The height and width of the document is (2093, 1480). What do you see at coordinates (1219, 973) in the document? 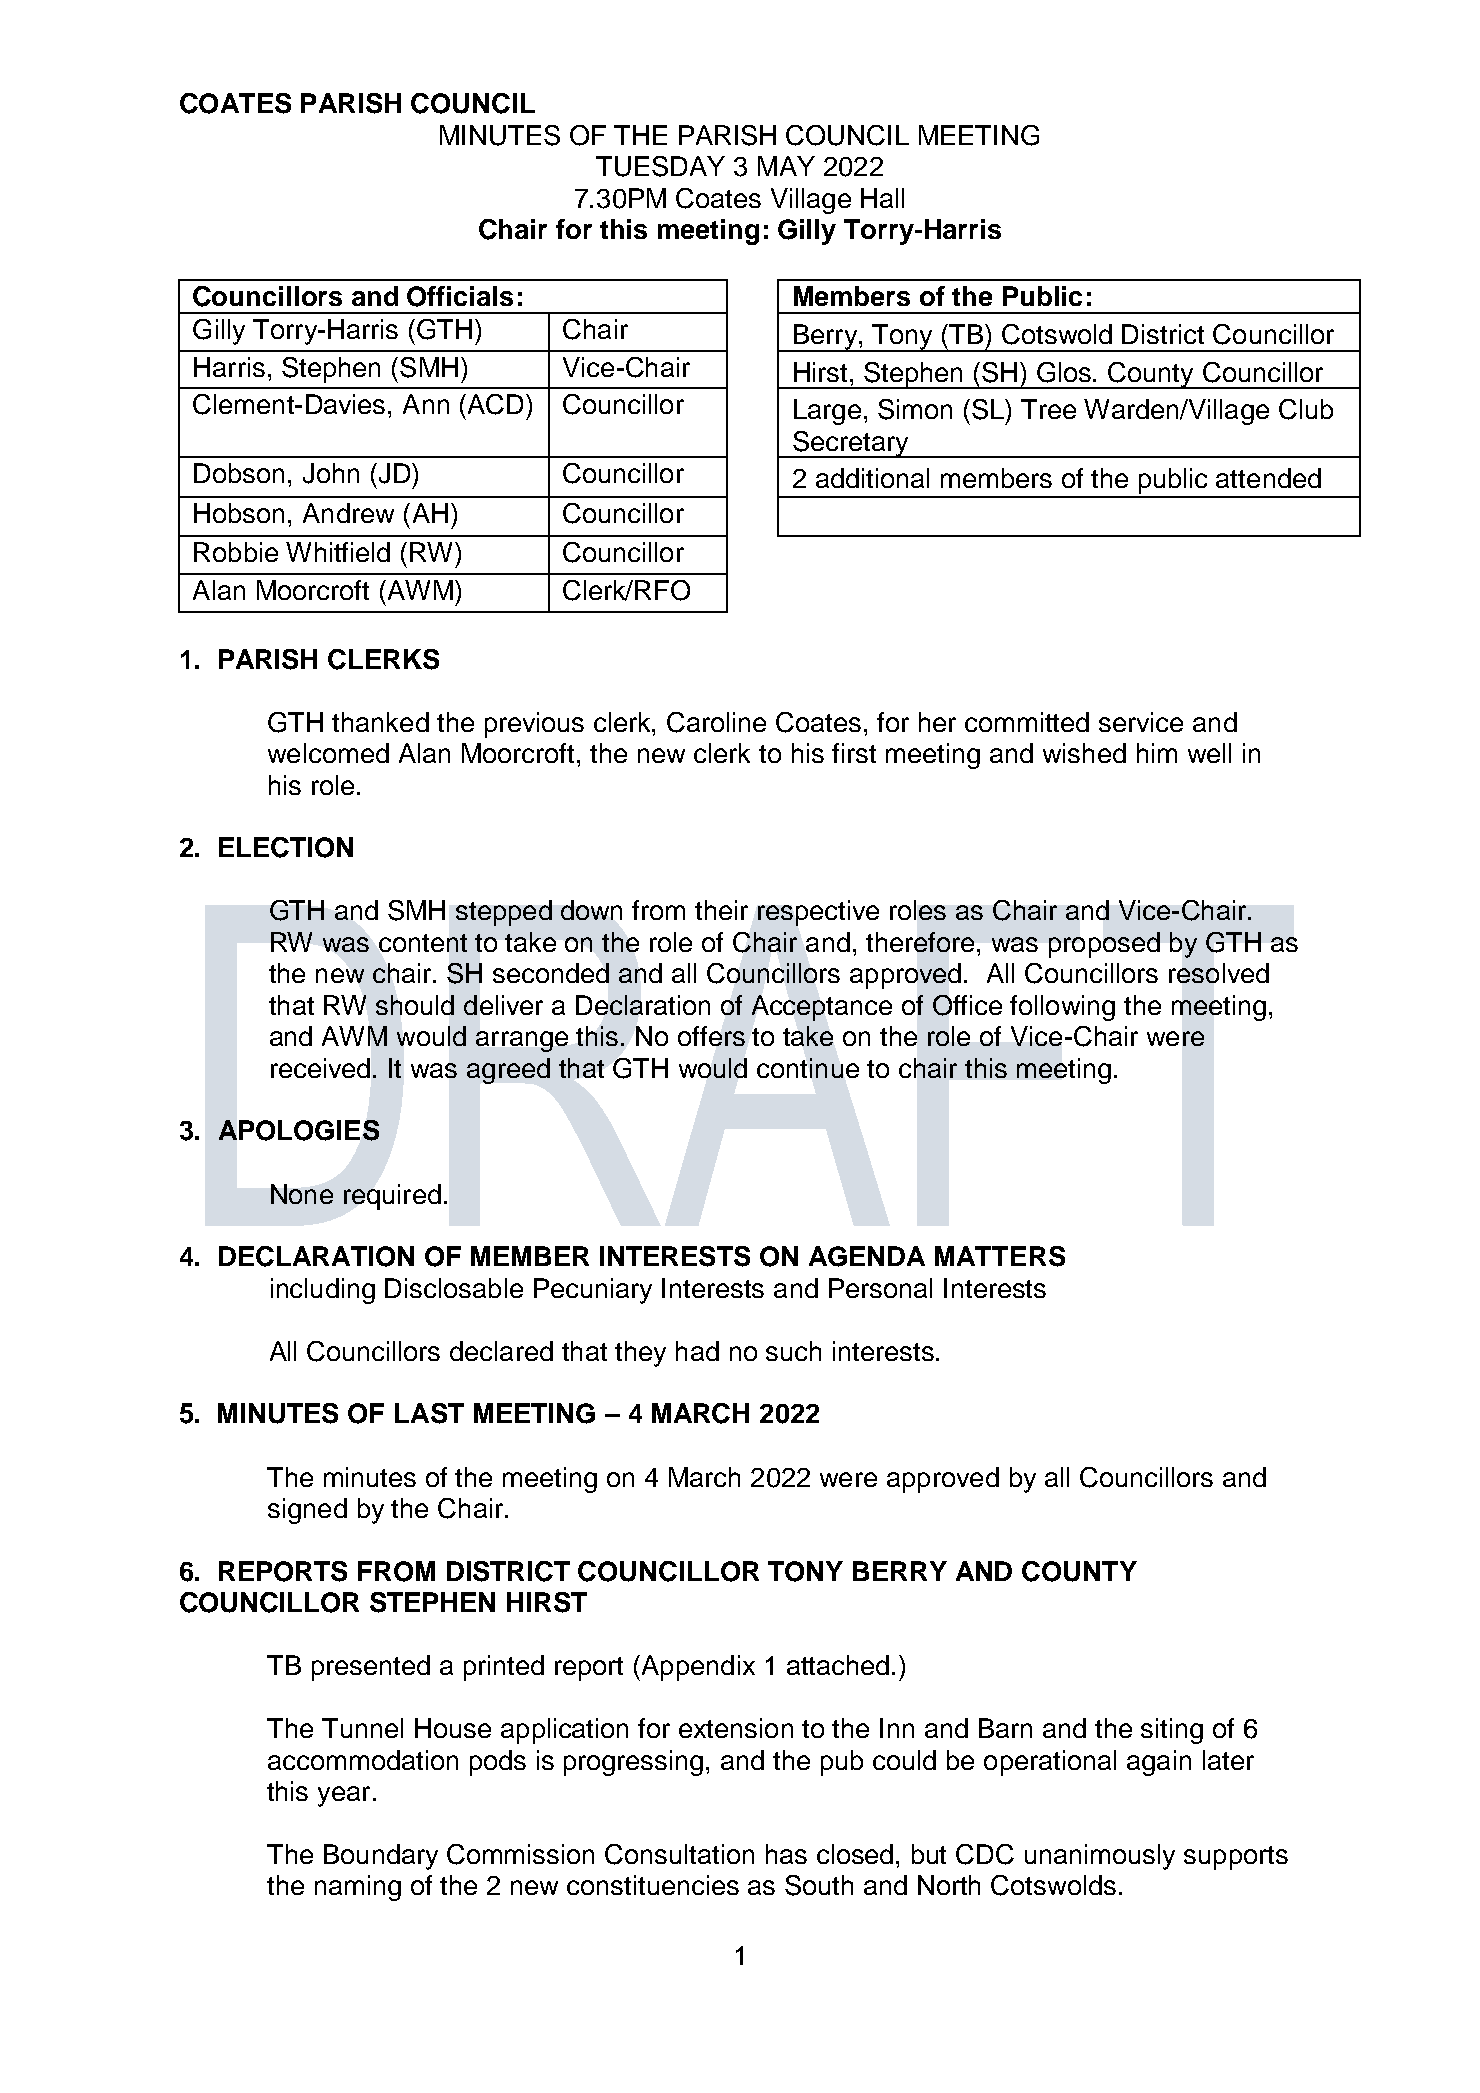
I see `resolved` at bounding box center [1219, 973].
